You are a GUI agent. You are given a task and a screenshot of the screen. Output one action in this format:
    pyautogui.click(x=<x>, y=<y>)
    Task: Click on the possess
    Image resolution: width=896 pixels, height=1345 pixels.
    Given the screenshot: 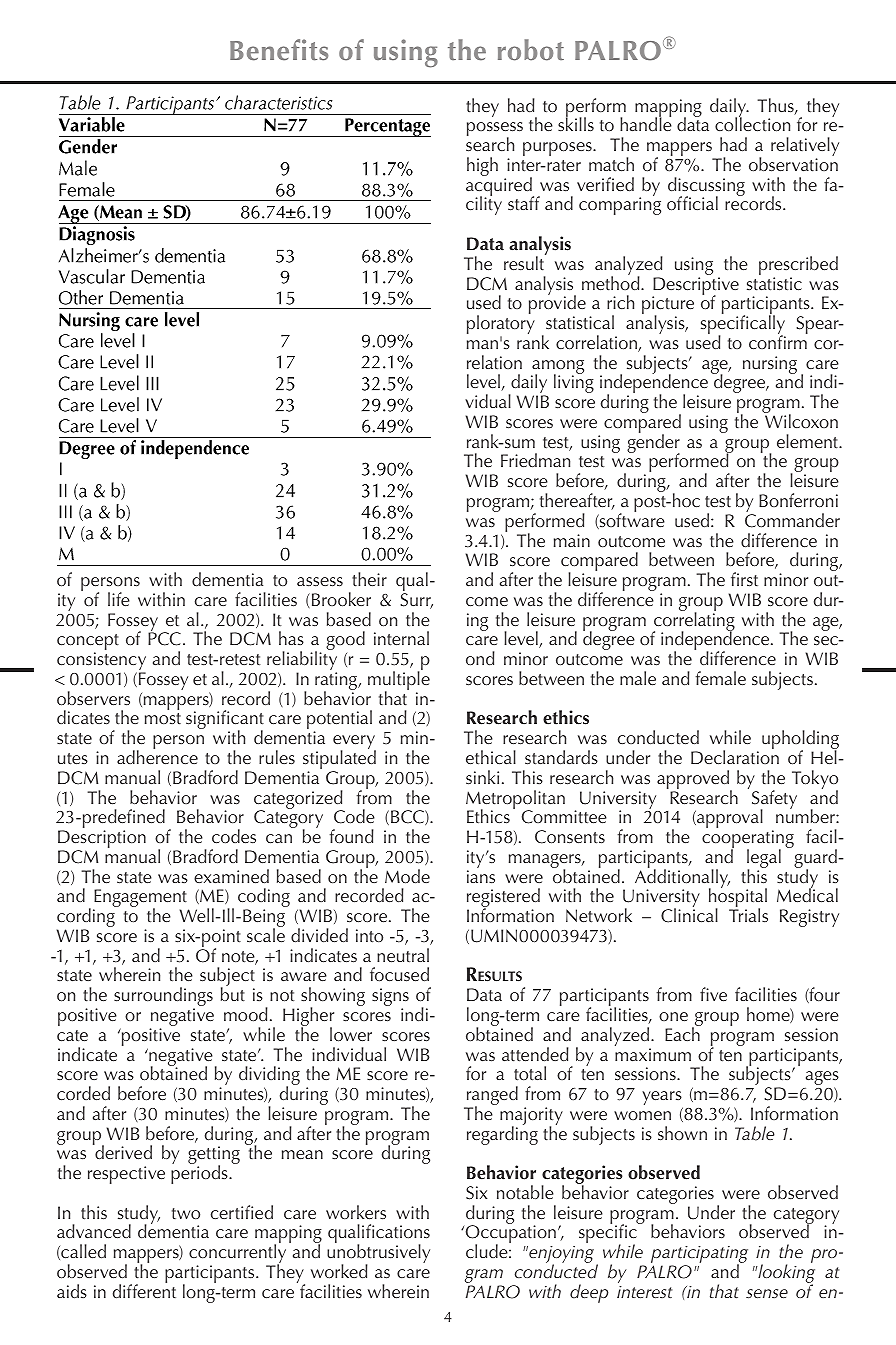 What is the action you would take?
    pyautogui.click(x=495, y=130)
